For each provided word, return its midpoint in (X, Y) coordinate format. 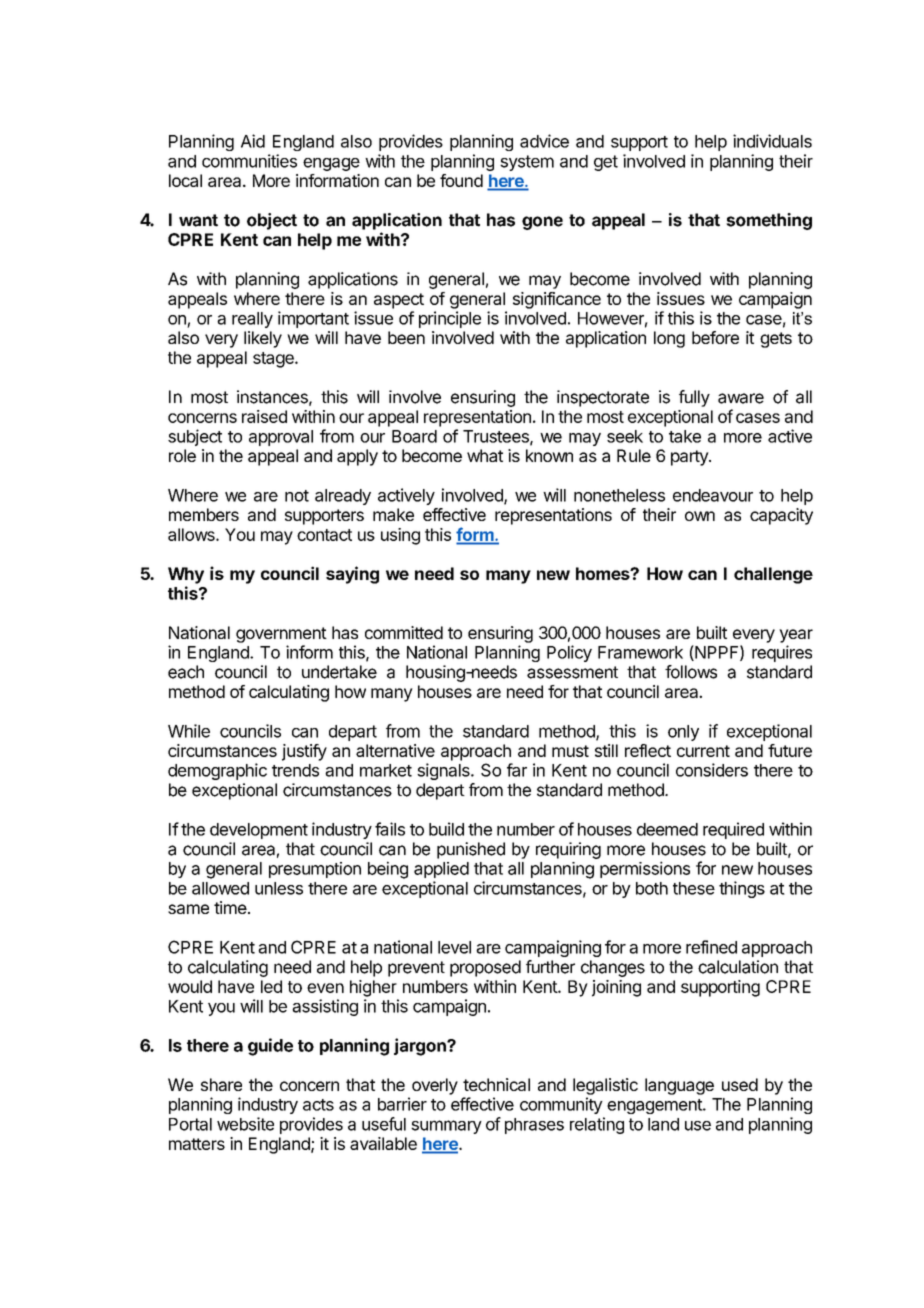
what (485, 455)
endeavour (713, 495)
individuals (772, 141)
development (259, 831)
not (297, 496)
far (517, 770)
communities (249, 161)
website (245, 1124)
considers (712, 770)
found (461, 180)
